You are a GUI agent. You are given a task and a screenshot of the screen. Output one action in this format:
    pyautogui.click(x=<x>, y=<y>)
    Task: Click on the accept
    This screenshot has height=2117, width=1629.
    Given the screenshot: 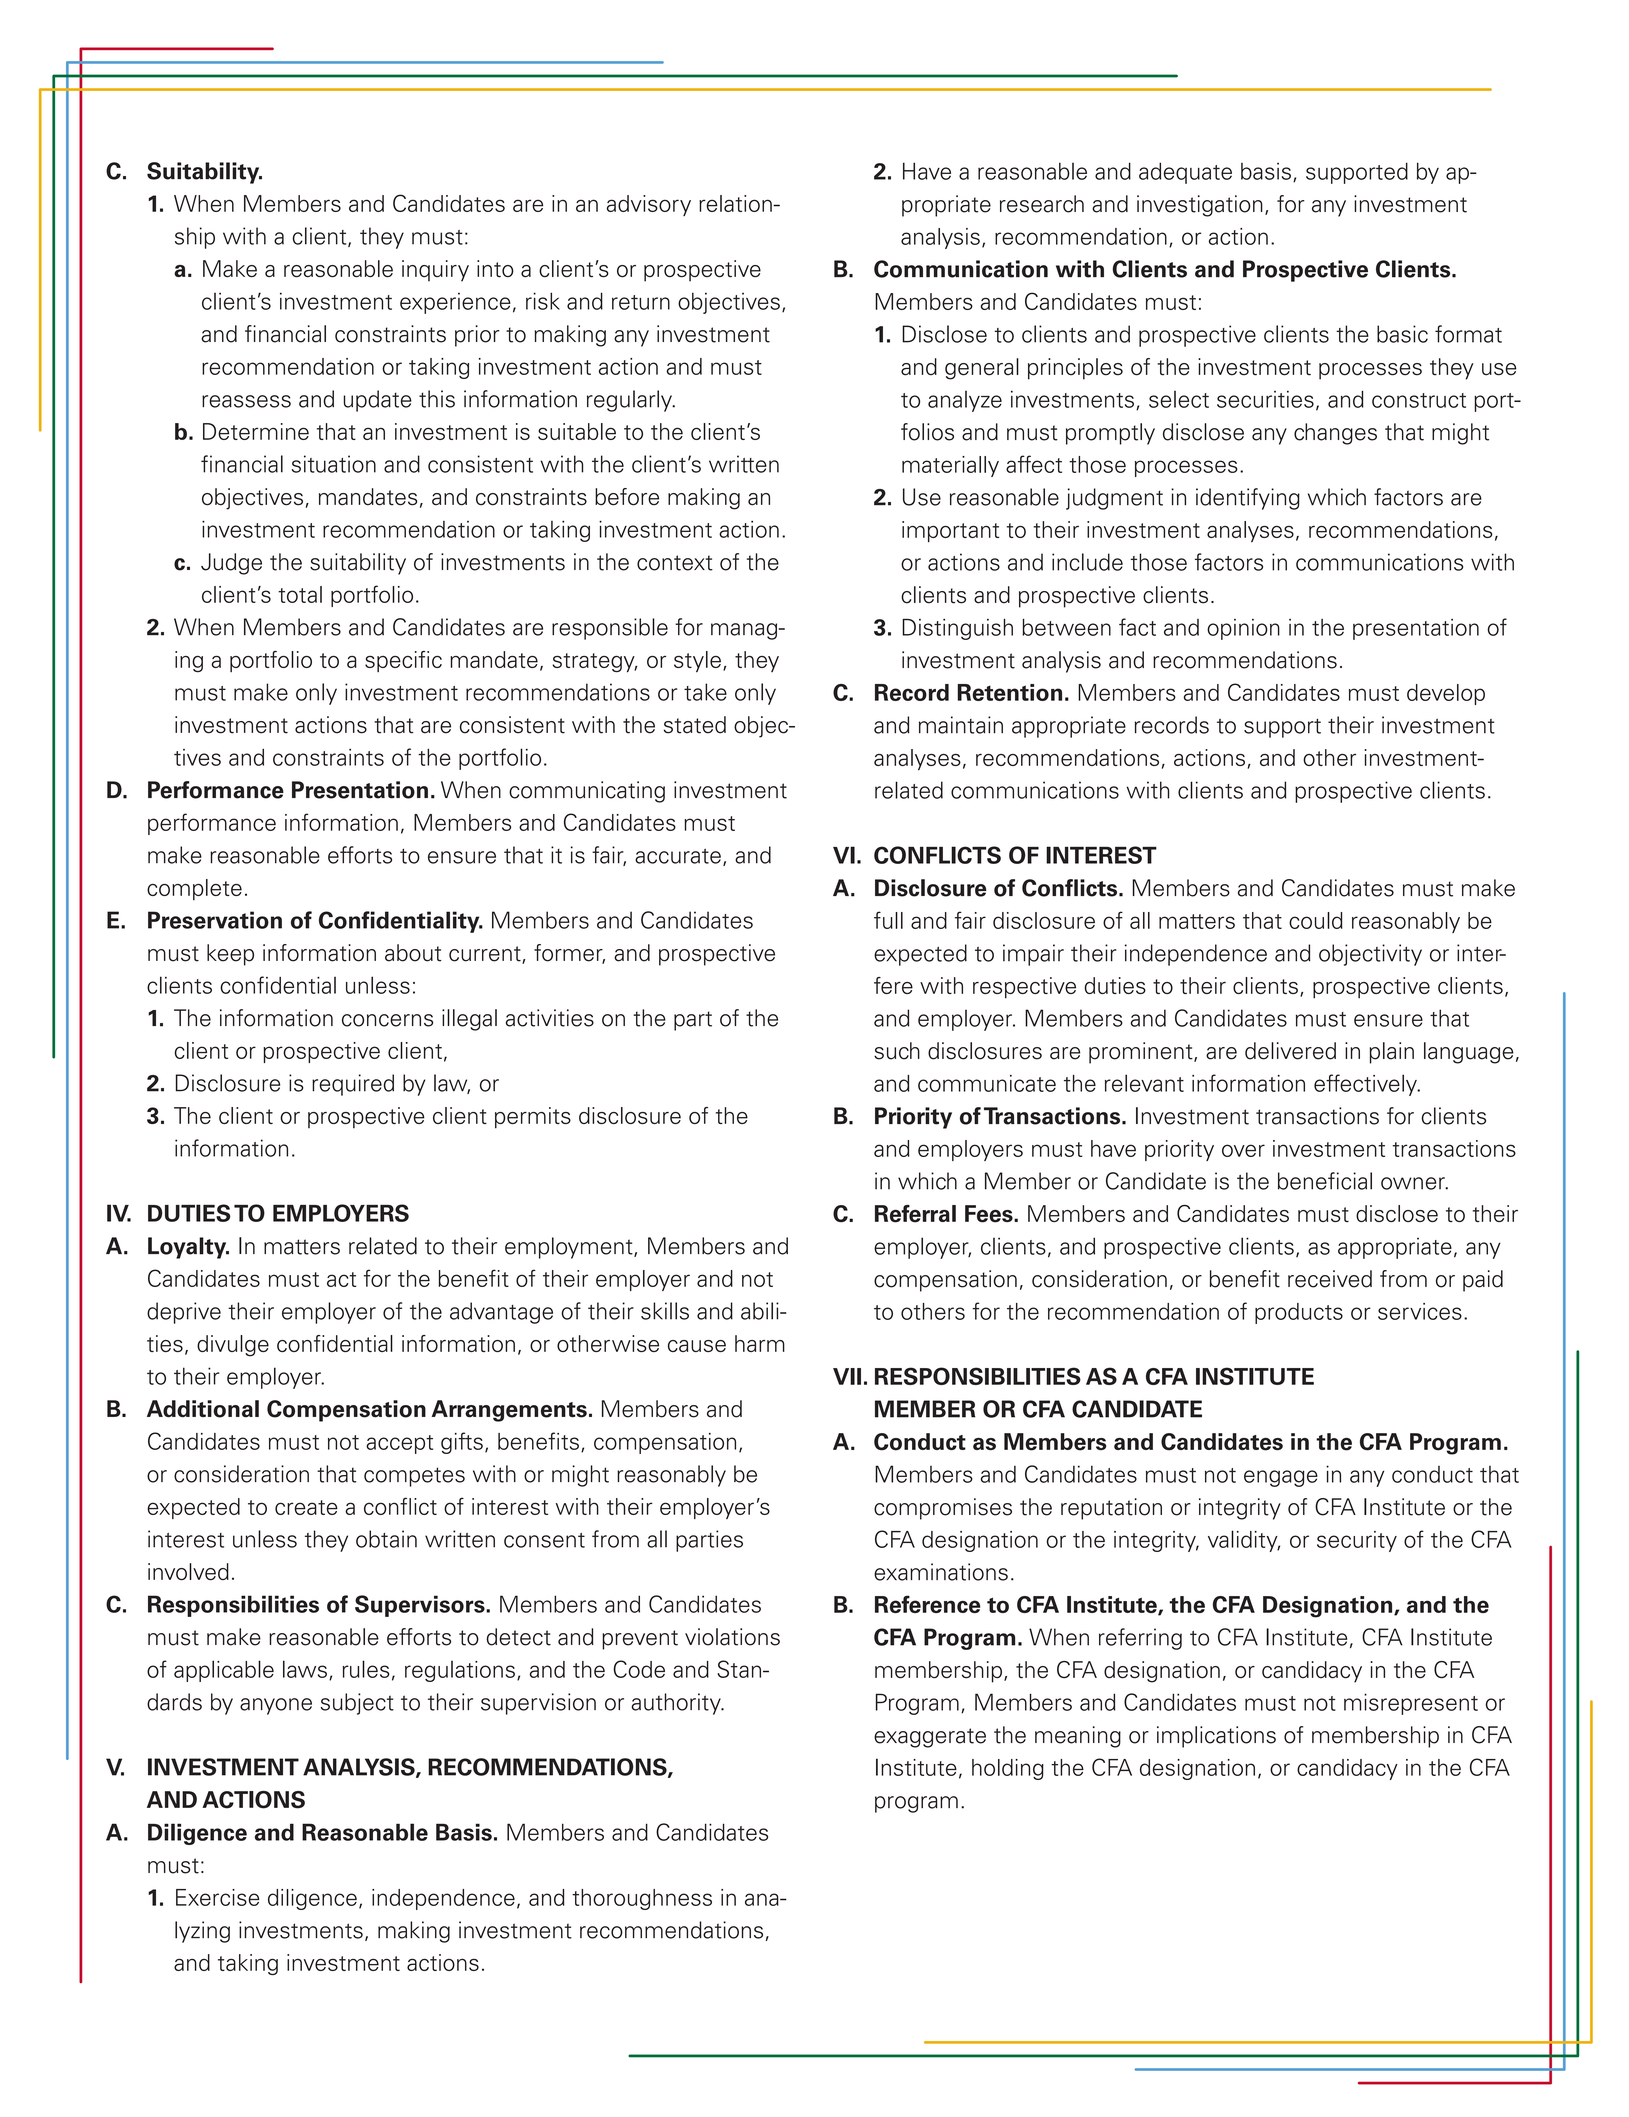 What is the action you would take?
    pyautogui.click(x=399, y=1444)
